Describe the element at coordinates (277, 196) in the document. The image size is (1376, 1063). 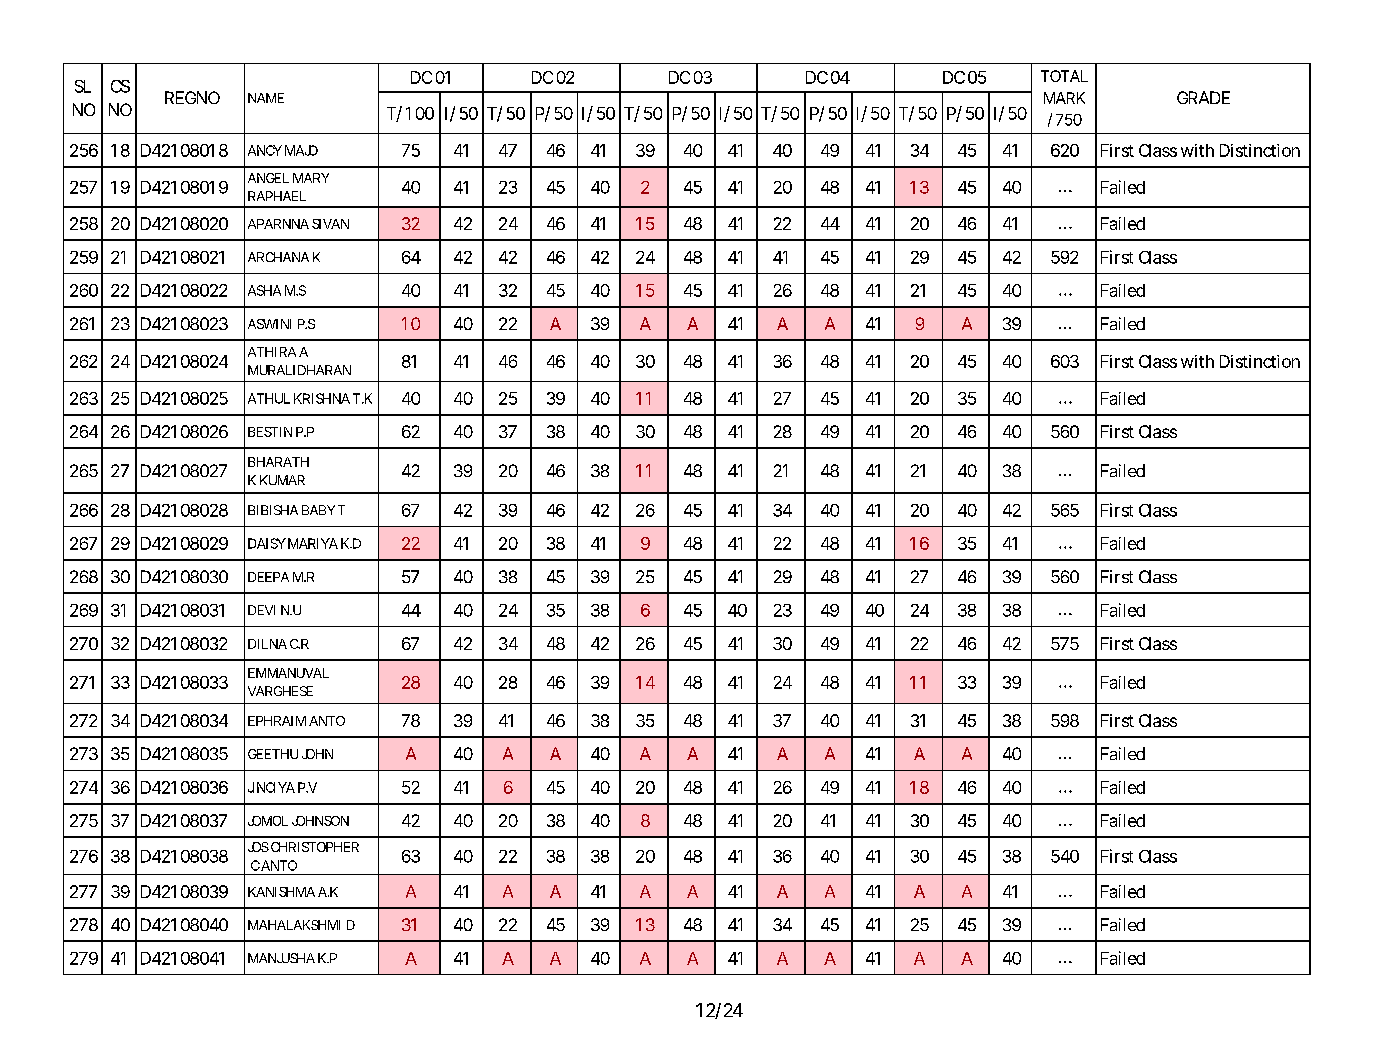
I see `RAPHAEL` at that location.
